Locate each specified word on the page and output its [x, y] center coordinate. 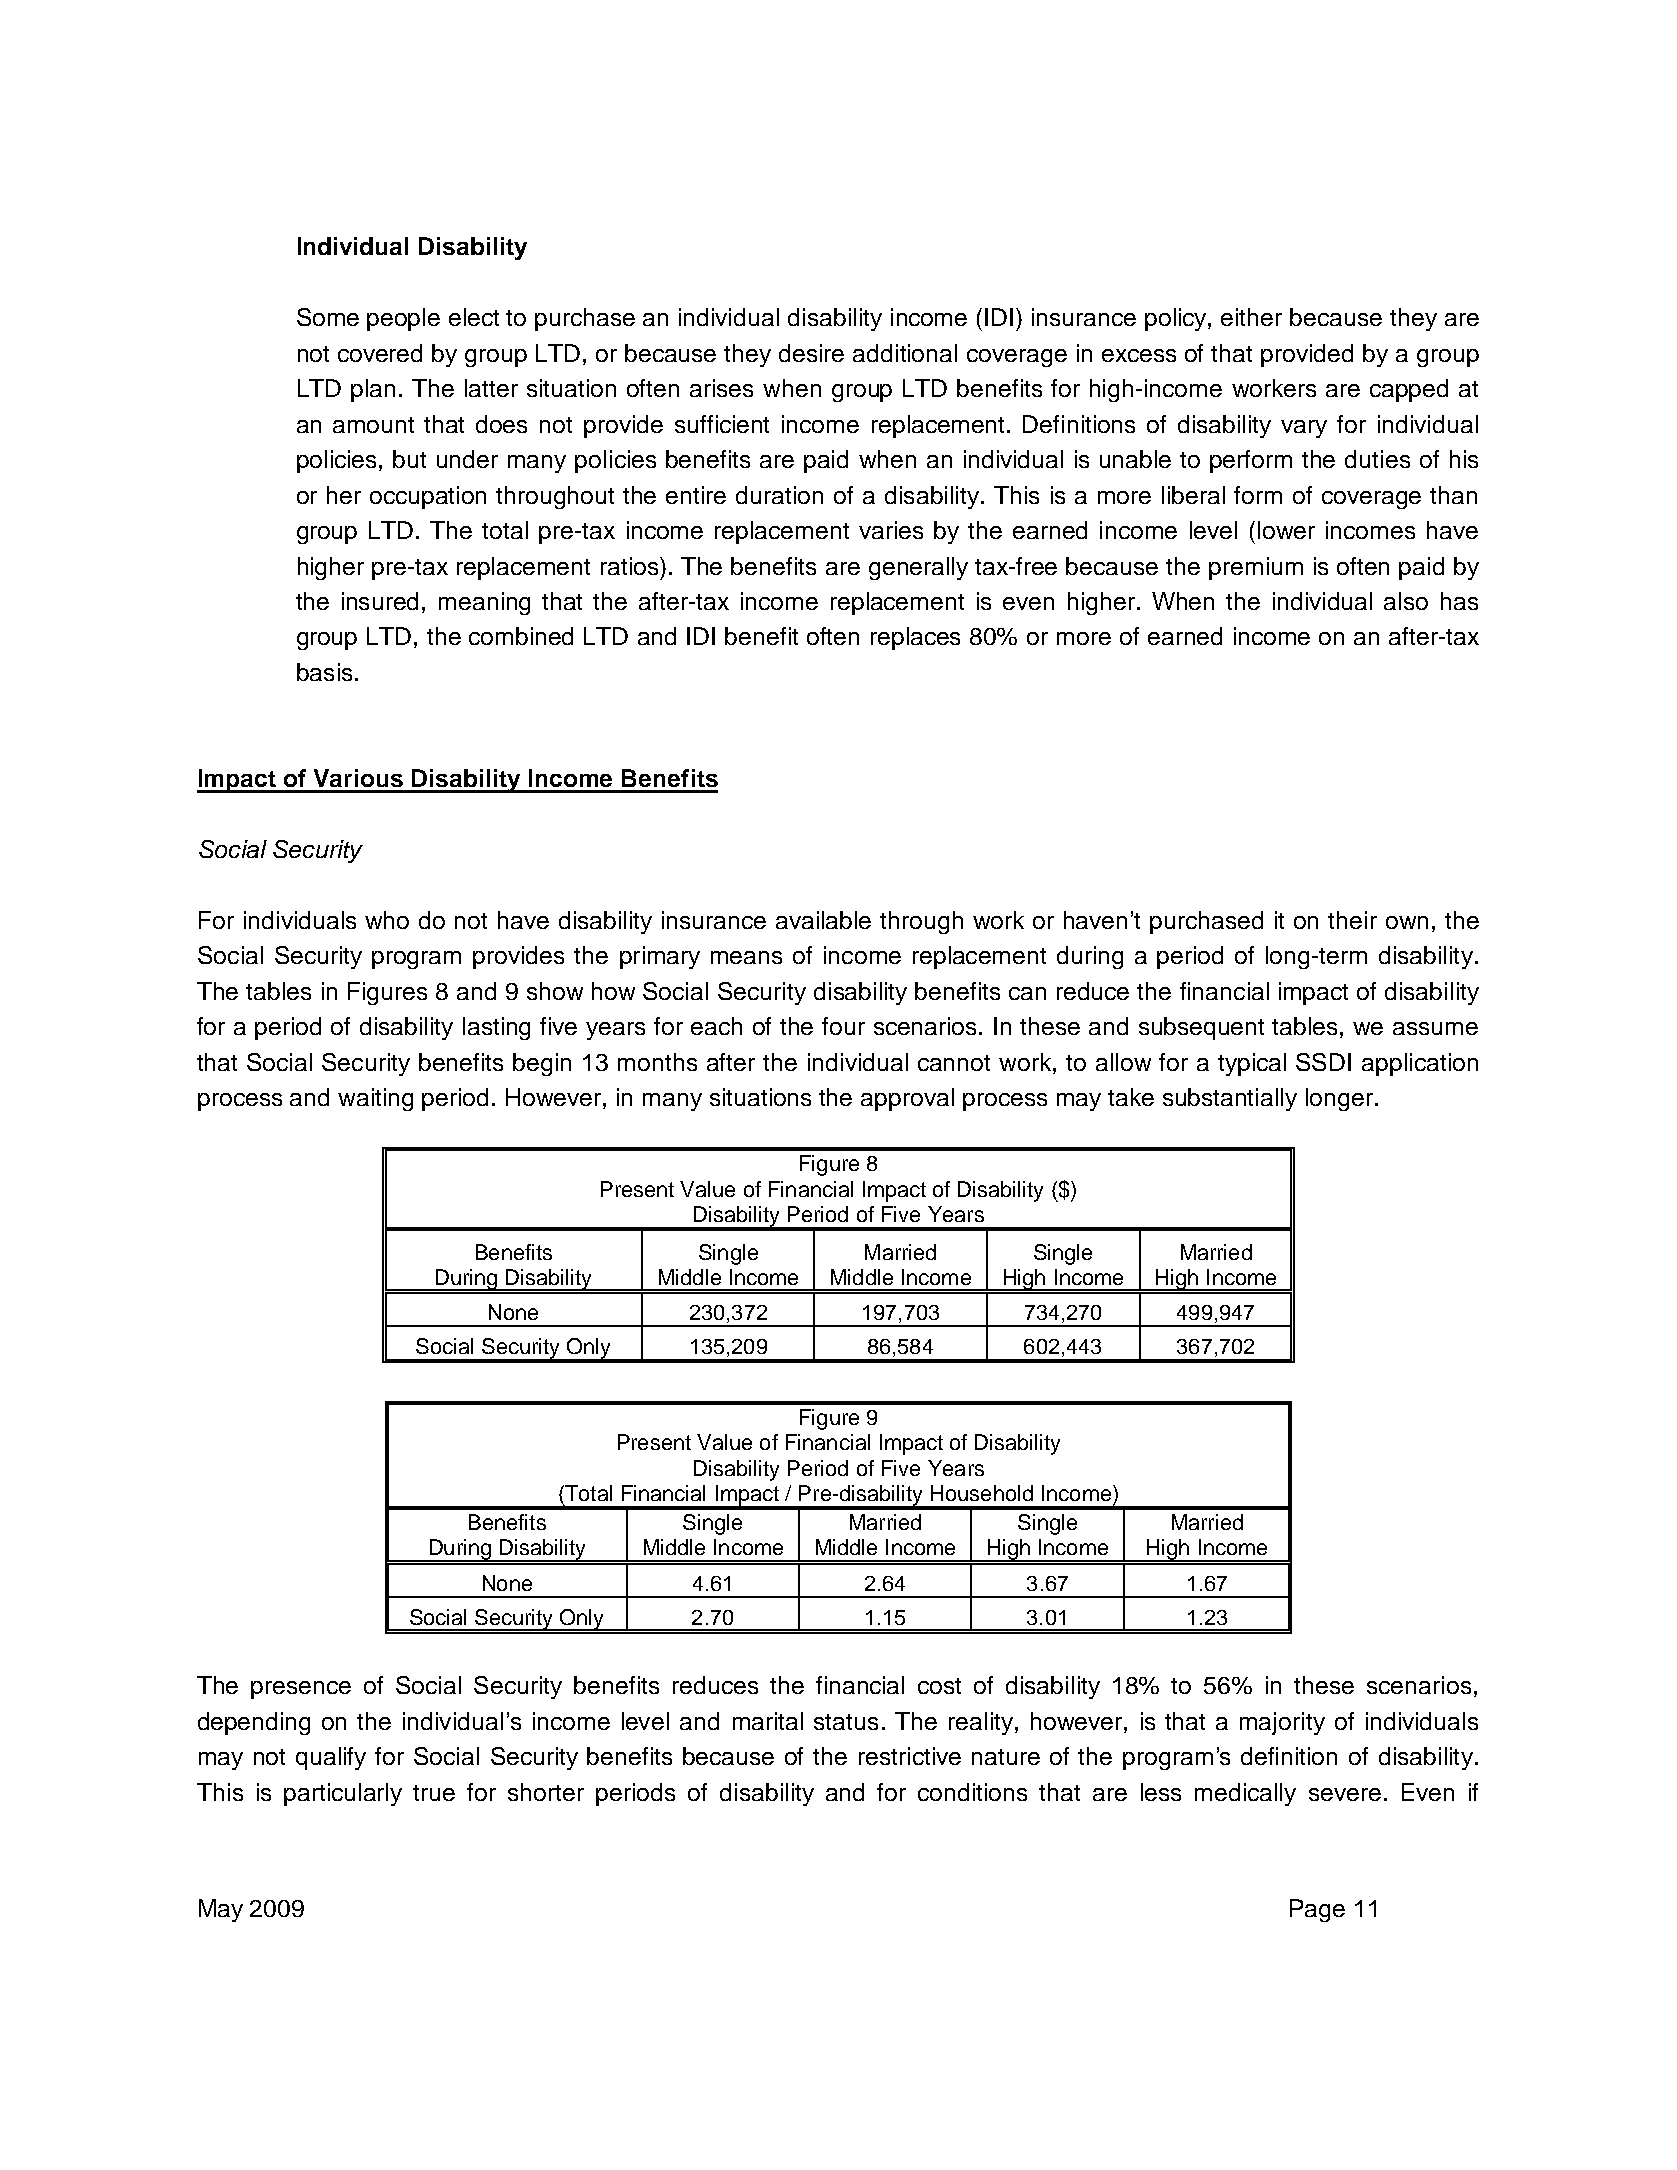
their [1352, 920]
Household [982, 1493]
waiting [375, 1099]
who [387, 920]
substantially [1230, 1099]
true [434, 1793]
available [823, 920]
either [1251, 317]
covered [380, 353]
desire [811, 353]
